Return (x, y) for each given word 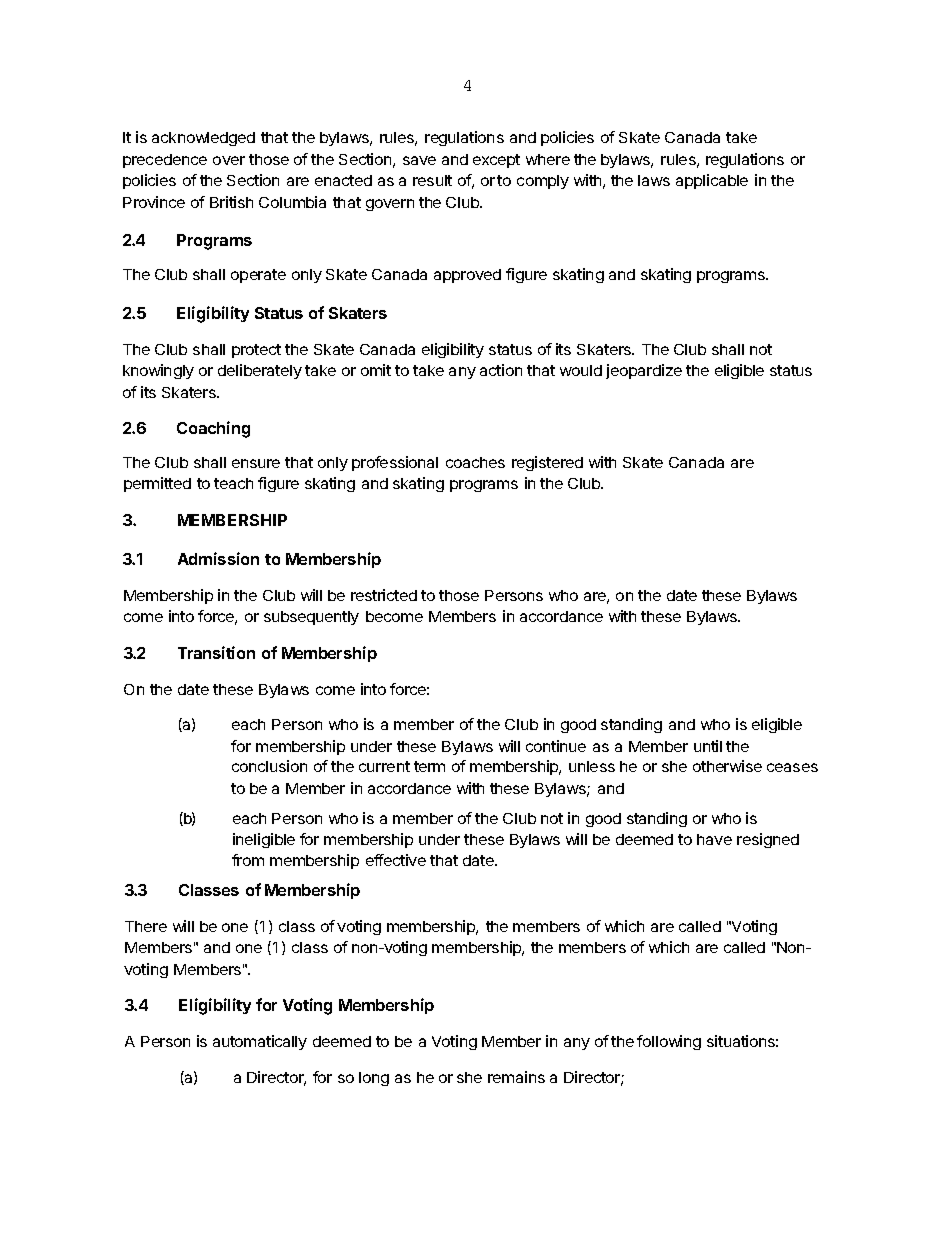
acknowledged (203, 139)
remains (516, 1077)
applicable (712, 181)
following (669, 1042)
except (496, 161)
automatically (260, 1042)
